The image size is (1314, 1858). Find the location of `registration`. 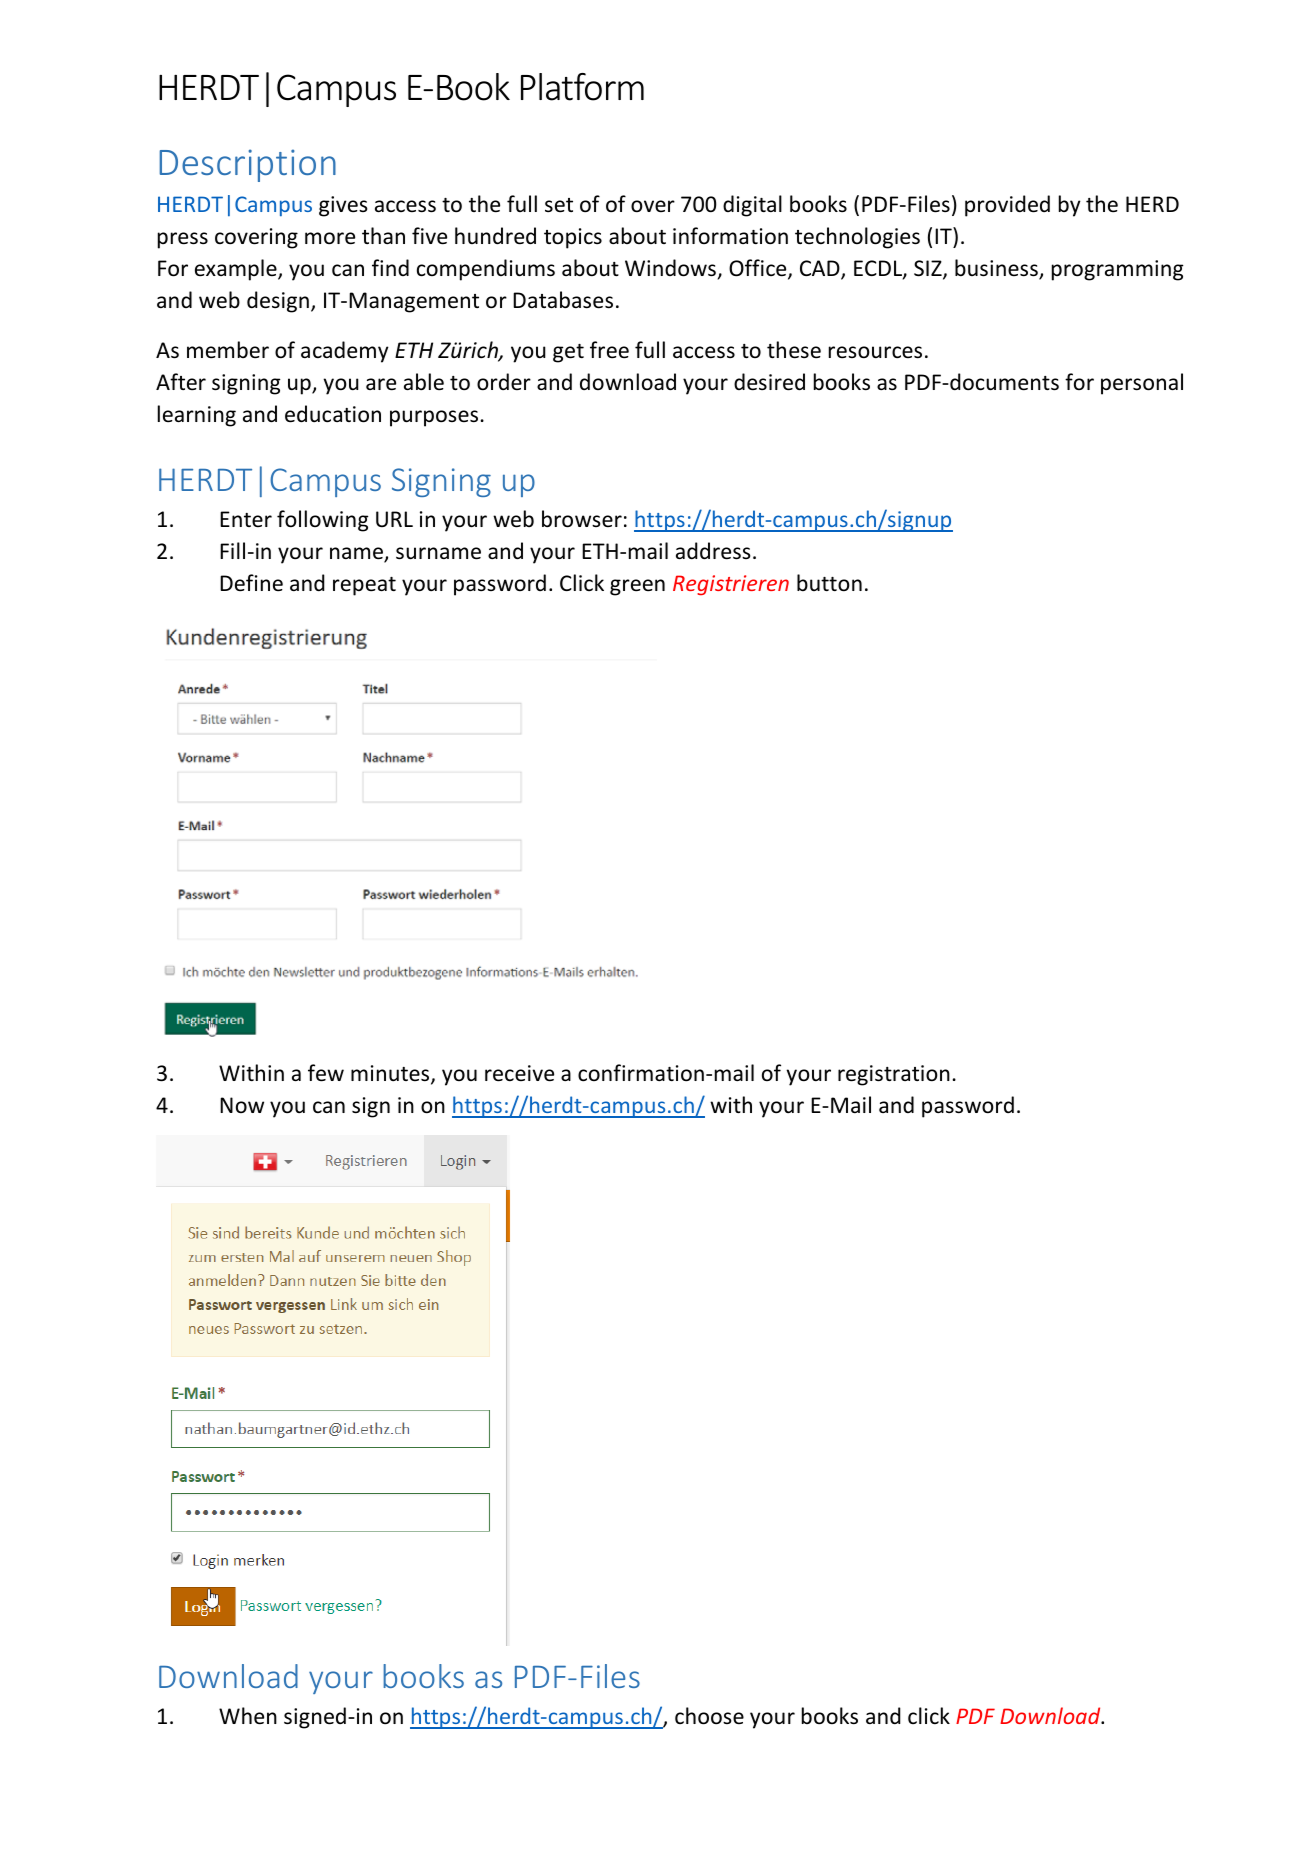

registration is located at coordinates (894, 1075).
